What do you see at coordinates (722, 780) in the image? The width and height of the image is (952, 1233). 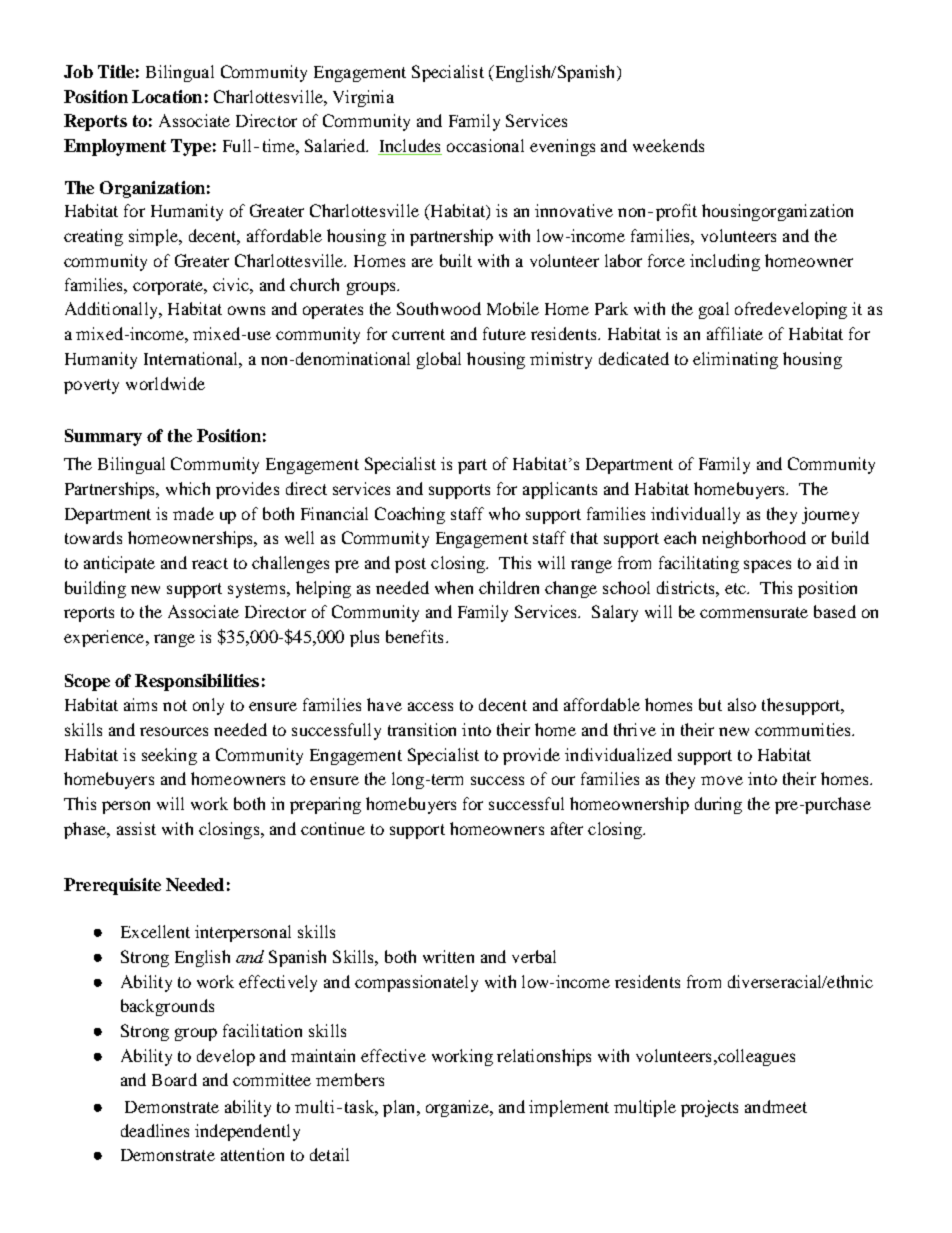 I see `move` at bounding box center [722, 780].
